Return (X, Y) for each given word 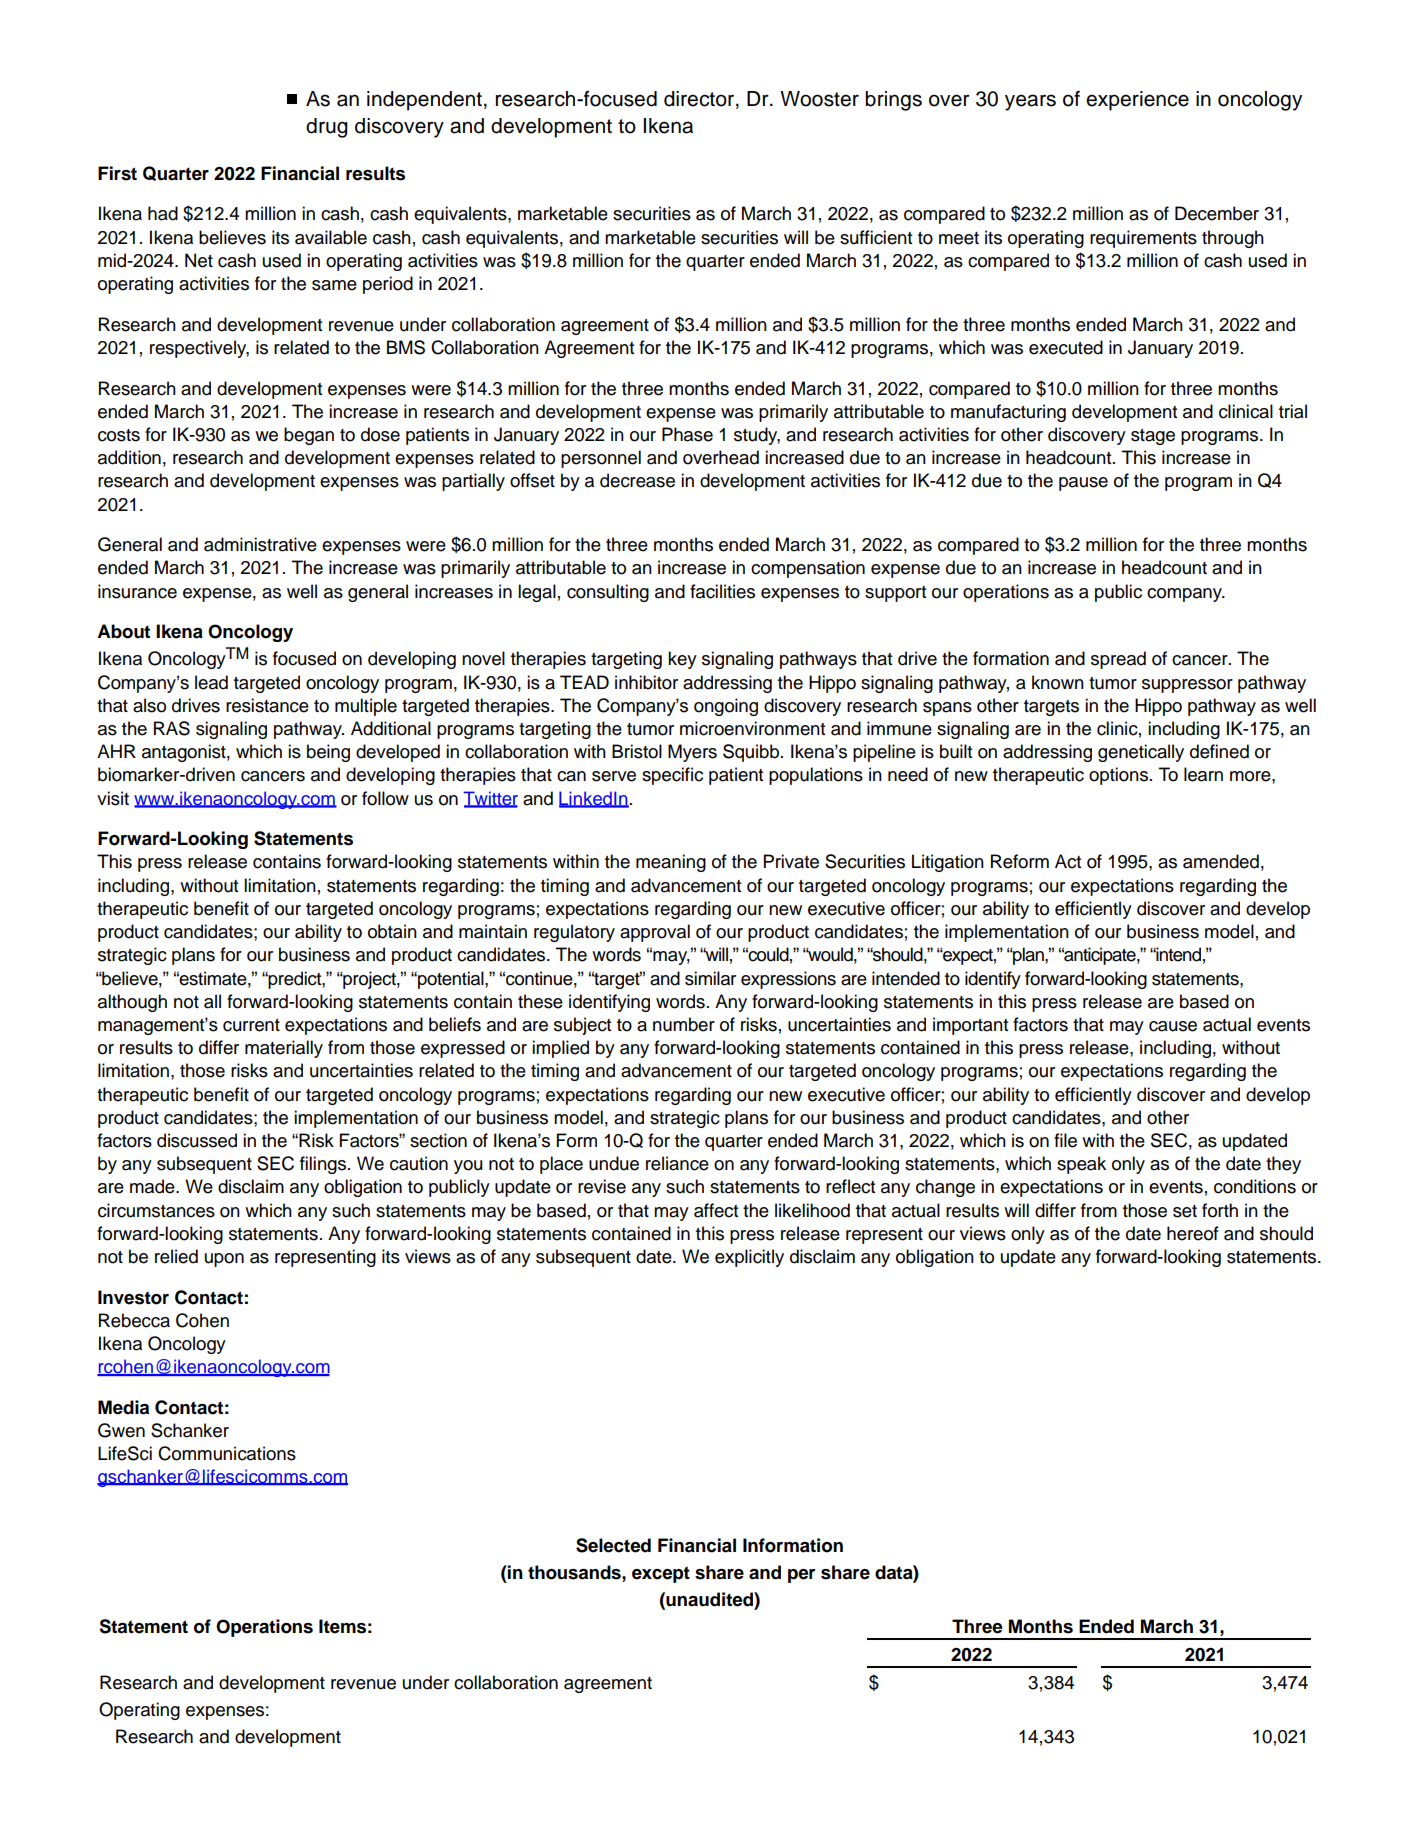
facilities (722, 591)
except (661, 1574)
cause (1173, 1026)
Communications (227, 1453)
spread (1118, 660)
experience (1137, 101)
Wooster (819, 99)
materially (284, 1049)
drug (327, 128)
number (684, 1024)
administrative (260, 544)
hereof (1192, 1233)
